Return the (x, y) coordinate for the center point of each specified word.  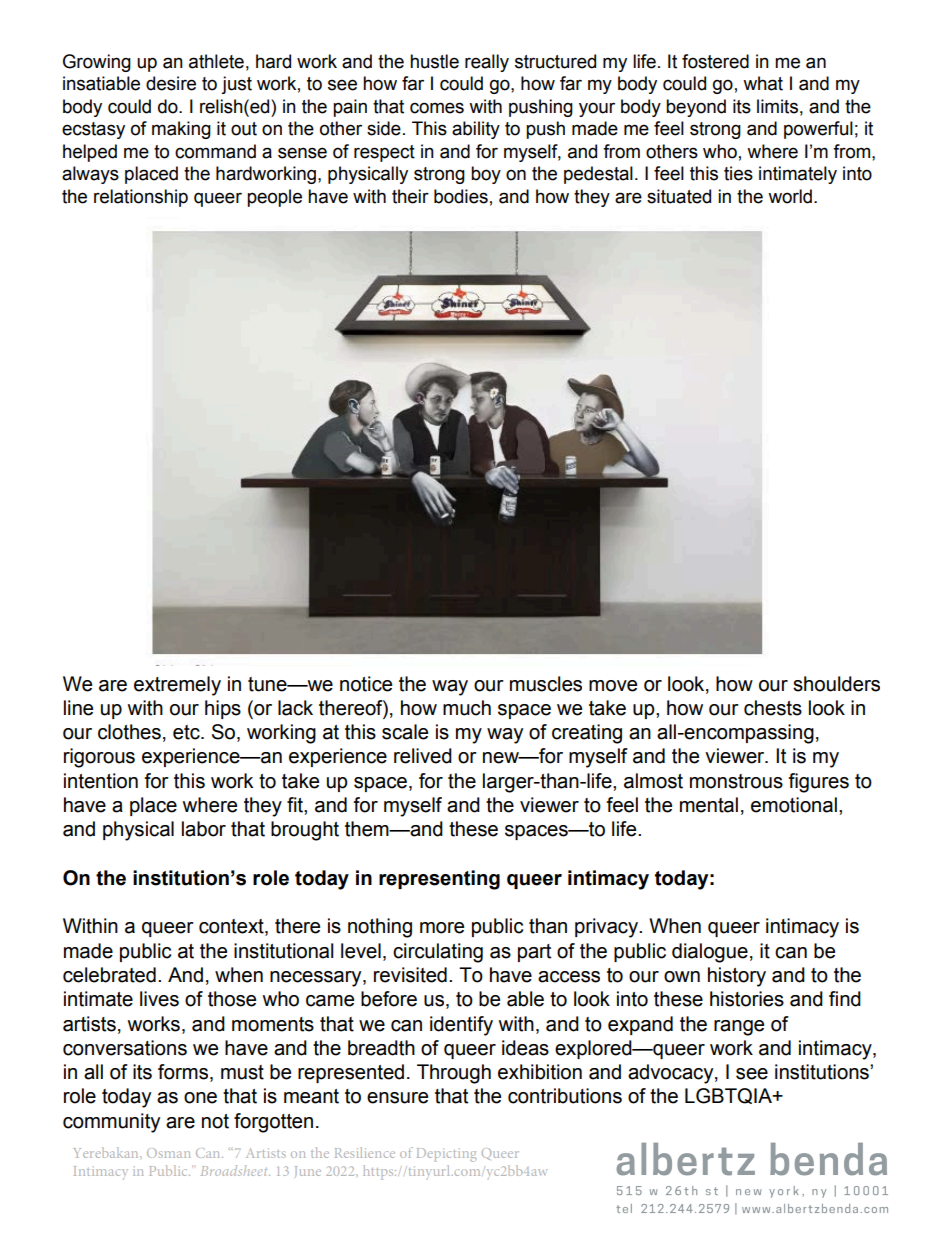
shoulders (836, 684)
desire (171, 83)
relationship (141, 198)
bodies (461, 196)
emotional (794, 805)
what (763, 83)
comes (437, 108)
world (790, 196)
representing (439, 880)
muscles (546, 684)
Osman (168, 1153)
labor (204, 829)
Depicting (446, 1155)
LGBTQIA (729, 1096)
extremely (177, 686)
